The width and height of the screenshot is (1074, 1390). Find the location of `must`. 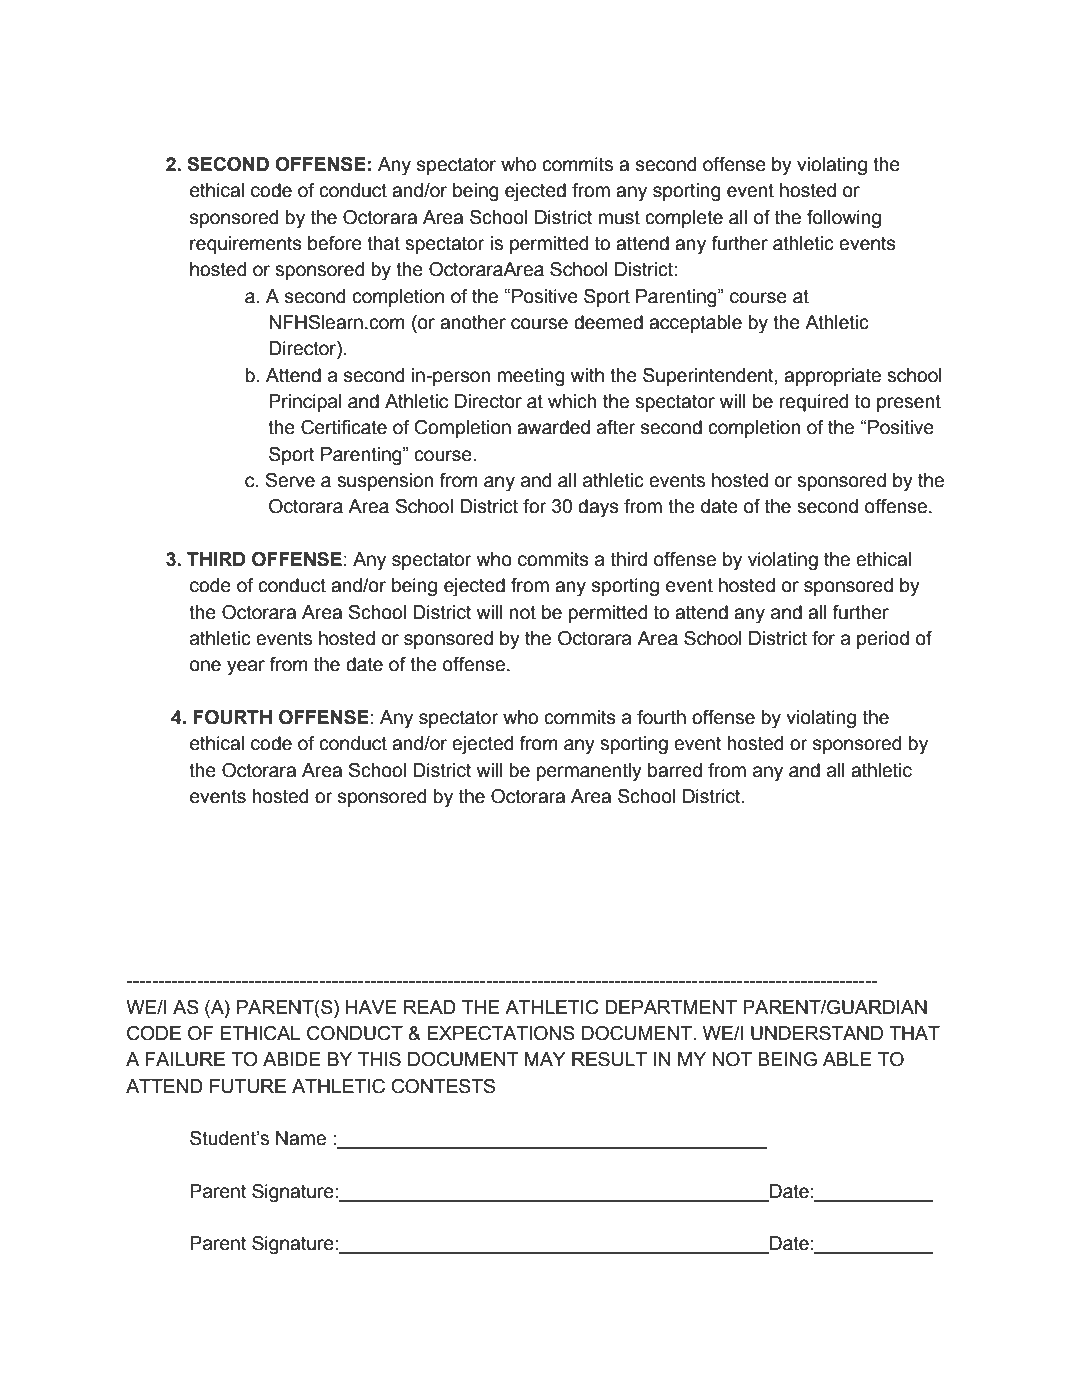

must is located at coordinates (619, 217).
